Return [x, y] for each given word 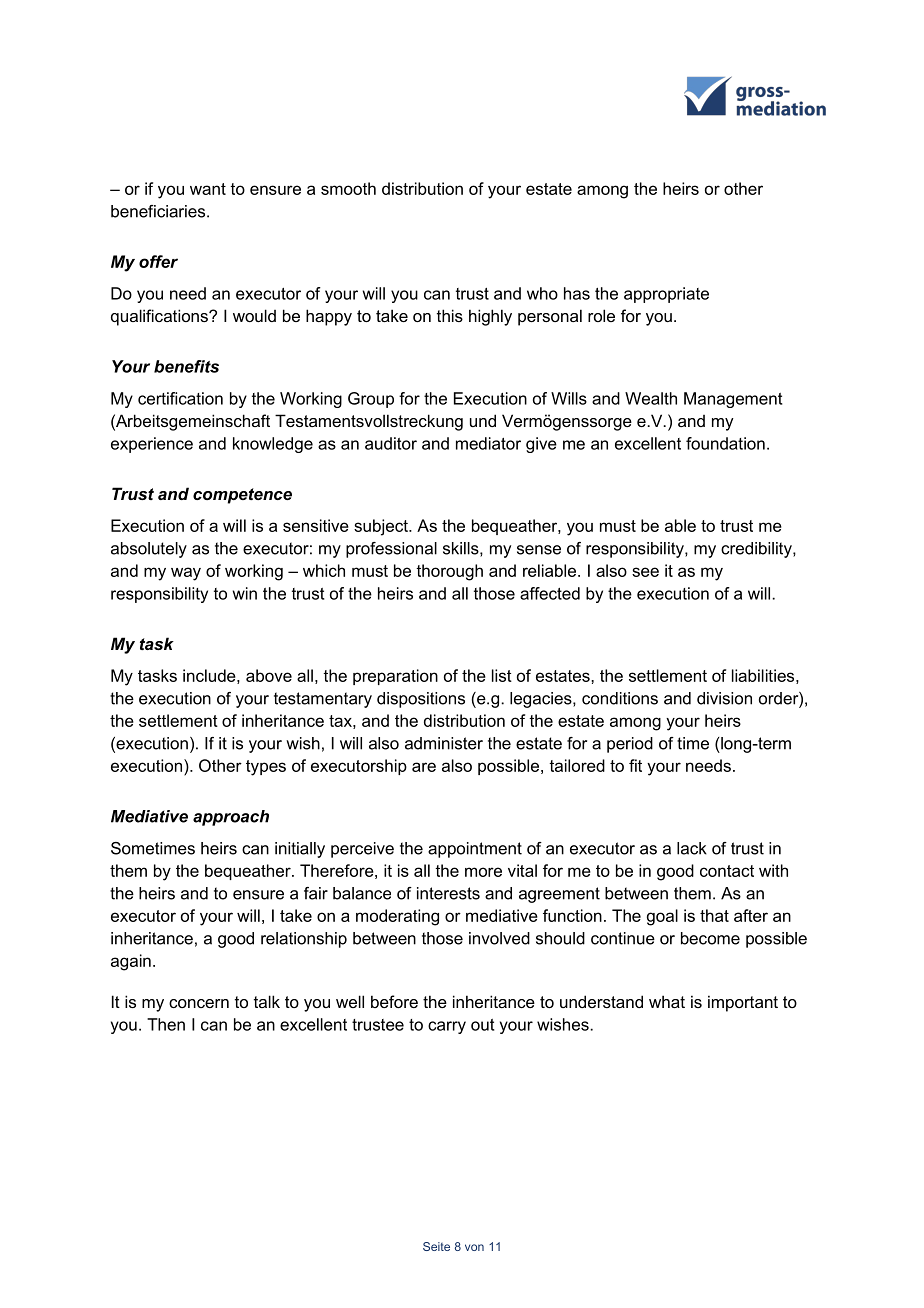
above [269, 675]
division [724, 698]
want [208, 189]
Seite [436, 1246]
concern [199, 1003]
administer [444, 743]
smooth [348, 188]
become [710, 938]
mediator [488, 443]
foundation [725, 443]
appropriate [666, 295]
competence [242, 496]
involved [499, 938]
